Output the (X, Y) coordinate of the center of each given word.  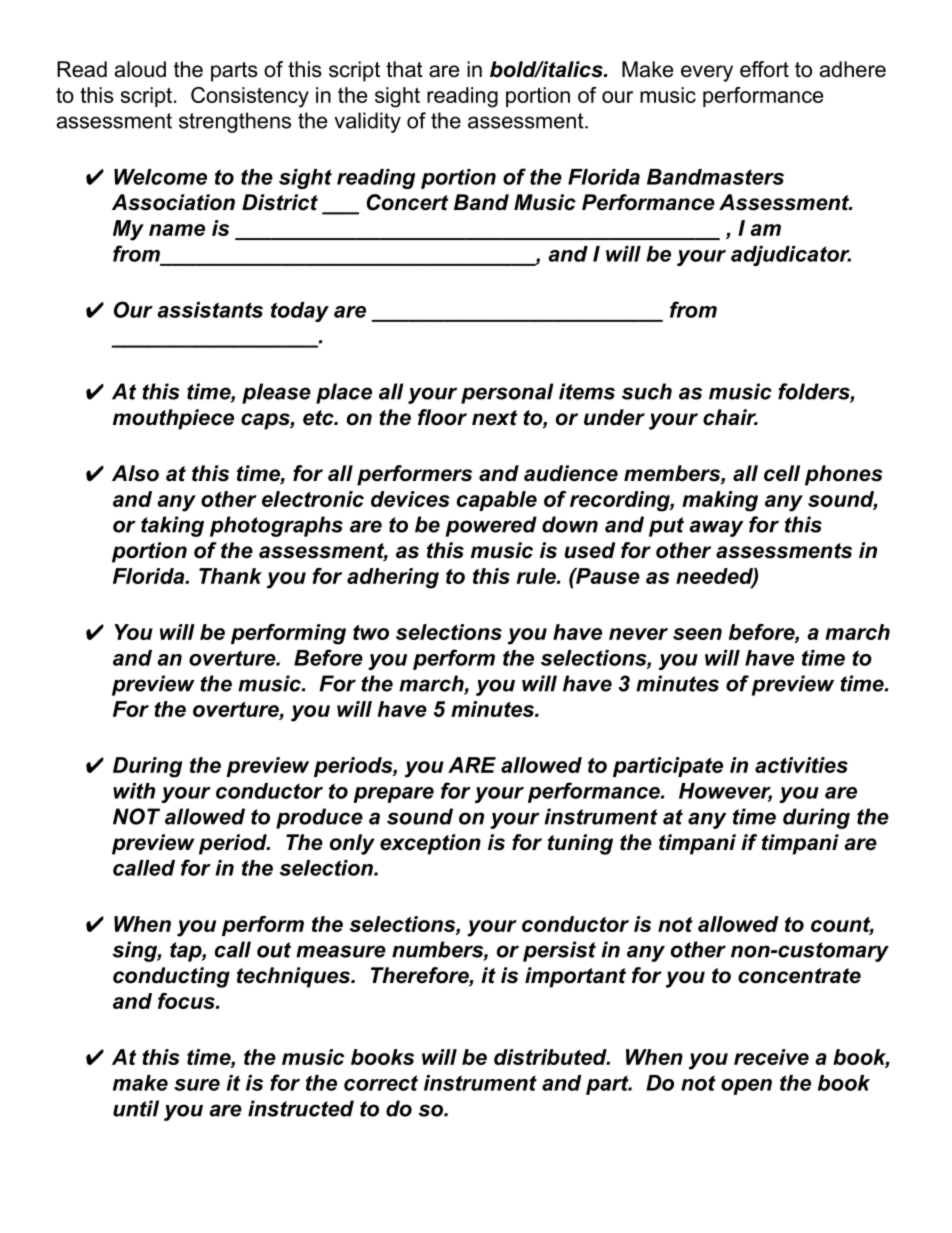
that (404, 69)
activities (801, 765)
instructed (301, 1108)
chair (730, 417)
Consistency (250, 97)
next (494, 418)
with (134, 791)
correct (381, 1083)
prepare (393, 795)
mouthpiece (173, 419)
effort (764, 69)
